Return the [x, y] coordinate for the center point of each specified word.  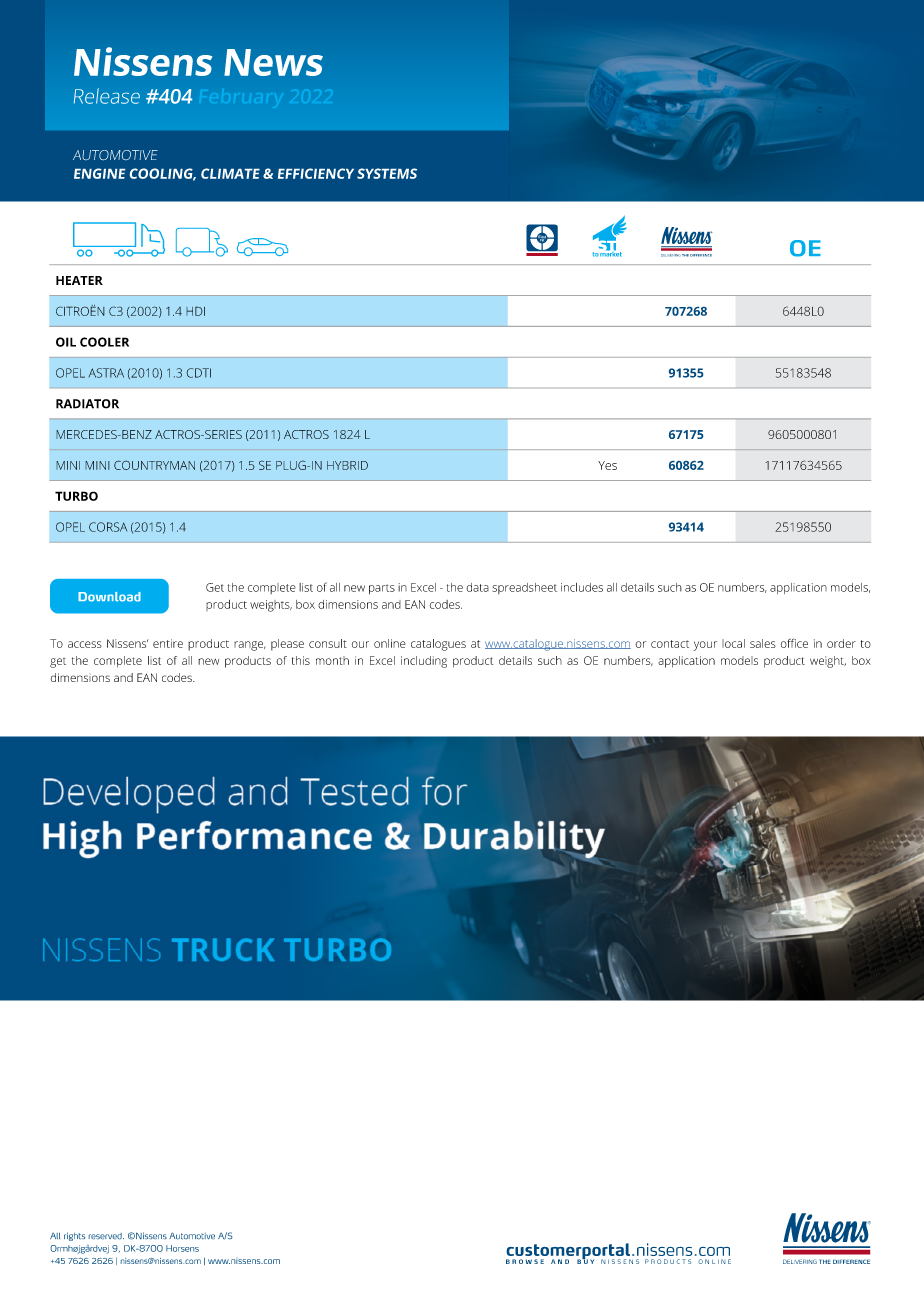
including [424, 662]
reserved [106, 1236]
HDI [195, 311]
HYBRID [347, 465]
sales [763, 643]
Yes [607, 465]
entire [168, 643]
